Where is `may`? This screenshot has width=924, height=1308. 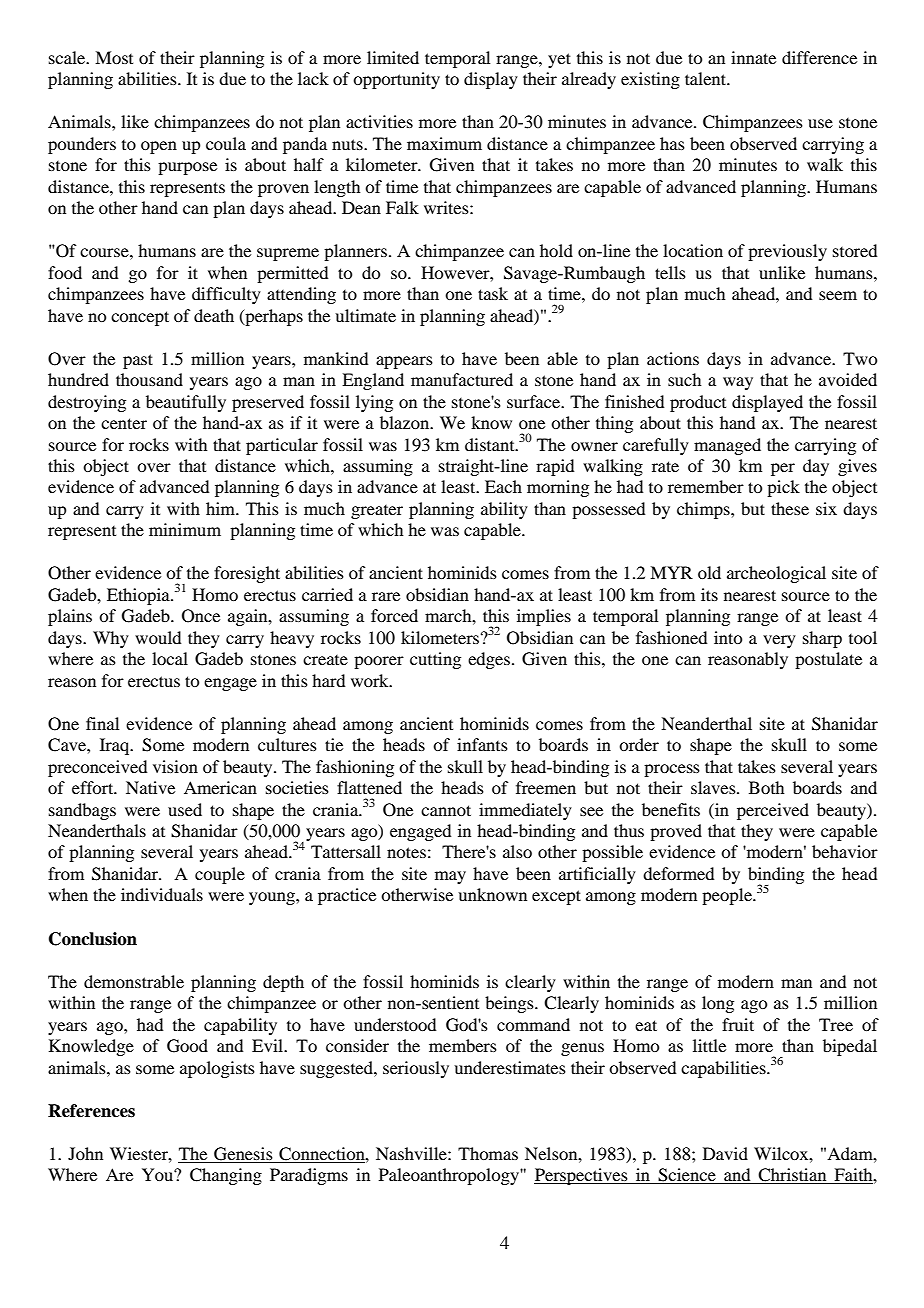
may is located at coordinates (450, 877).
